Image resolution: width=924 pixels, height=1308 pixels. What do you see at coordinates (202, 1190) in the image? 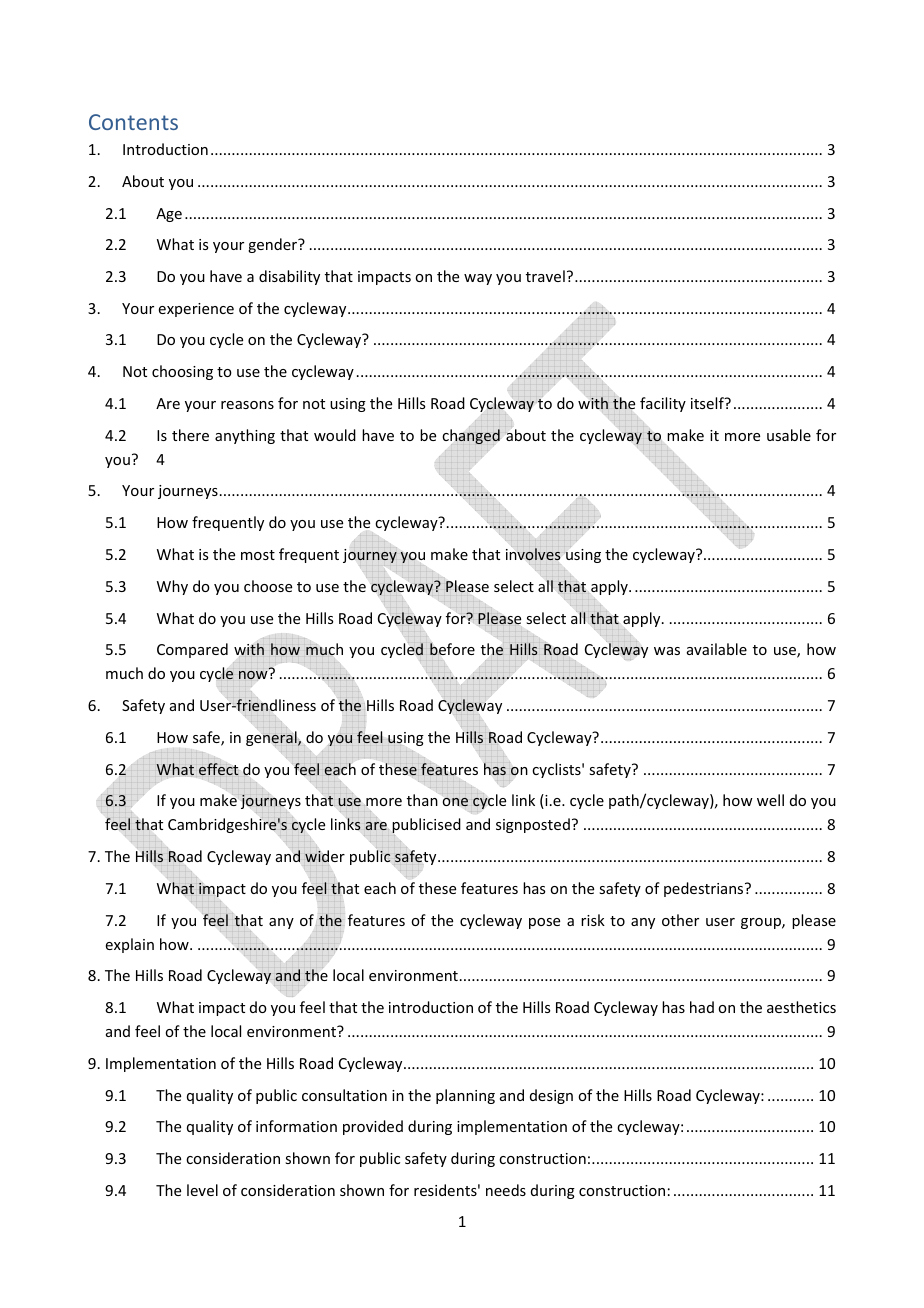
I see `level` at bounding box center [202, 1190].
